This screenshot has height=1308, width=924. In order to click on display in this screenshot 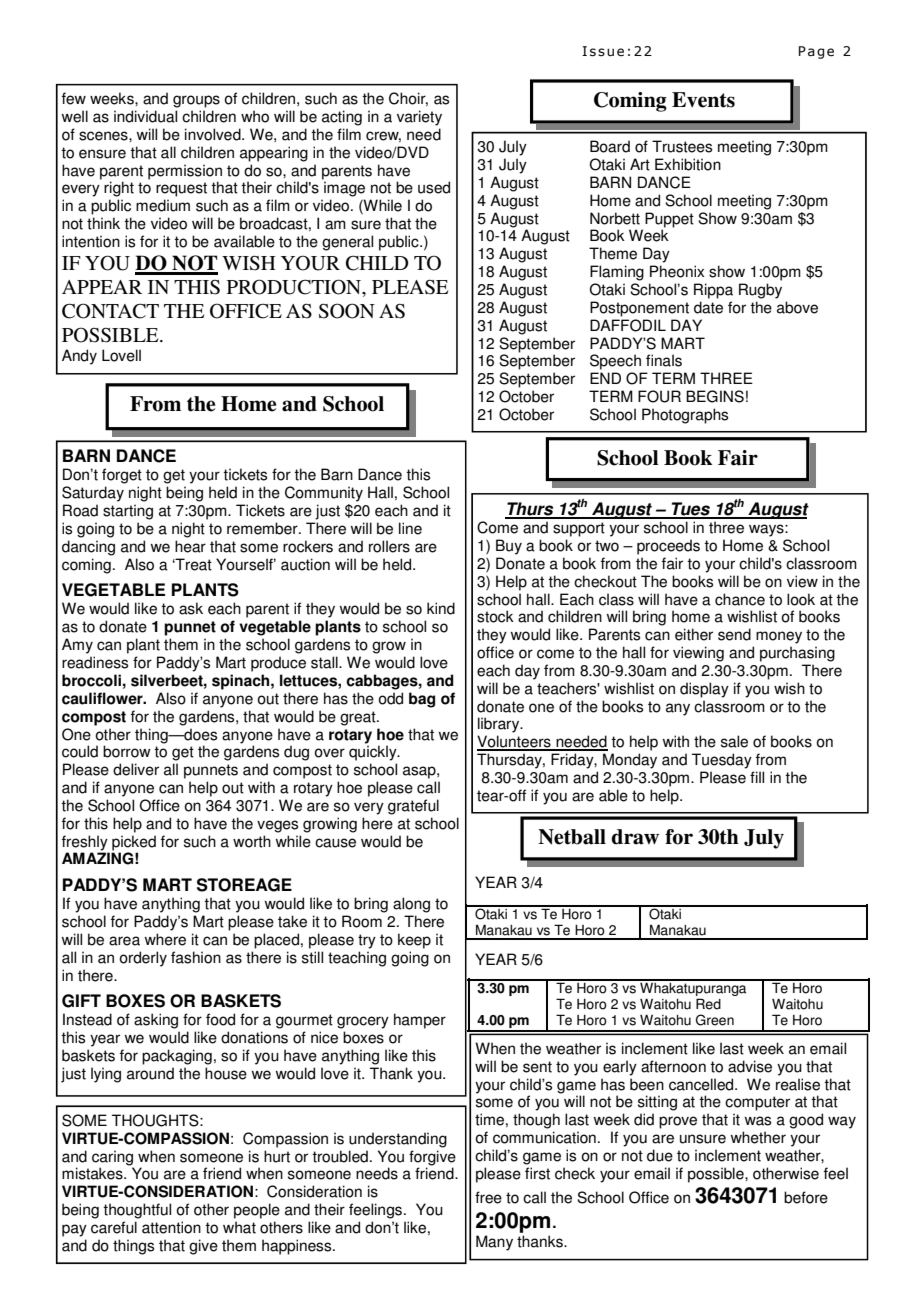, I will do `click(704, 690)`.
